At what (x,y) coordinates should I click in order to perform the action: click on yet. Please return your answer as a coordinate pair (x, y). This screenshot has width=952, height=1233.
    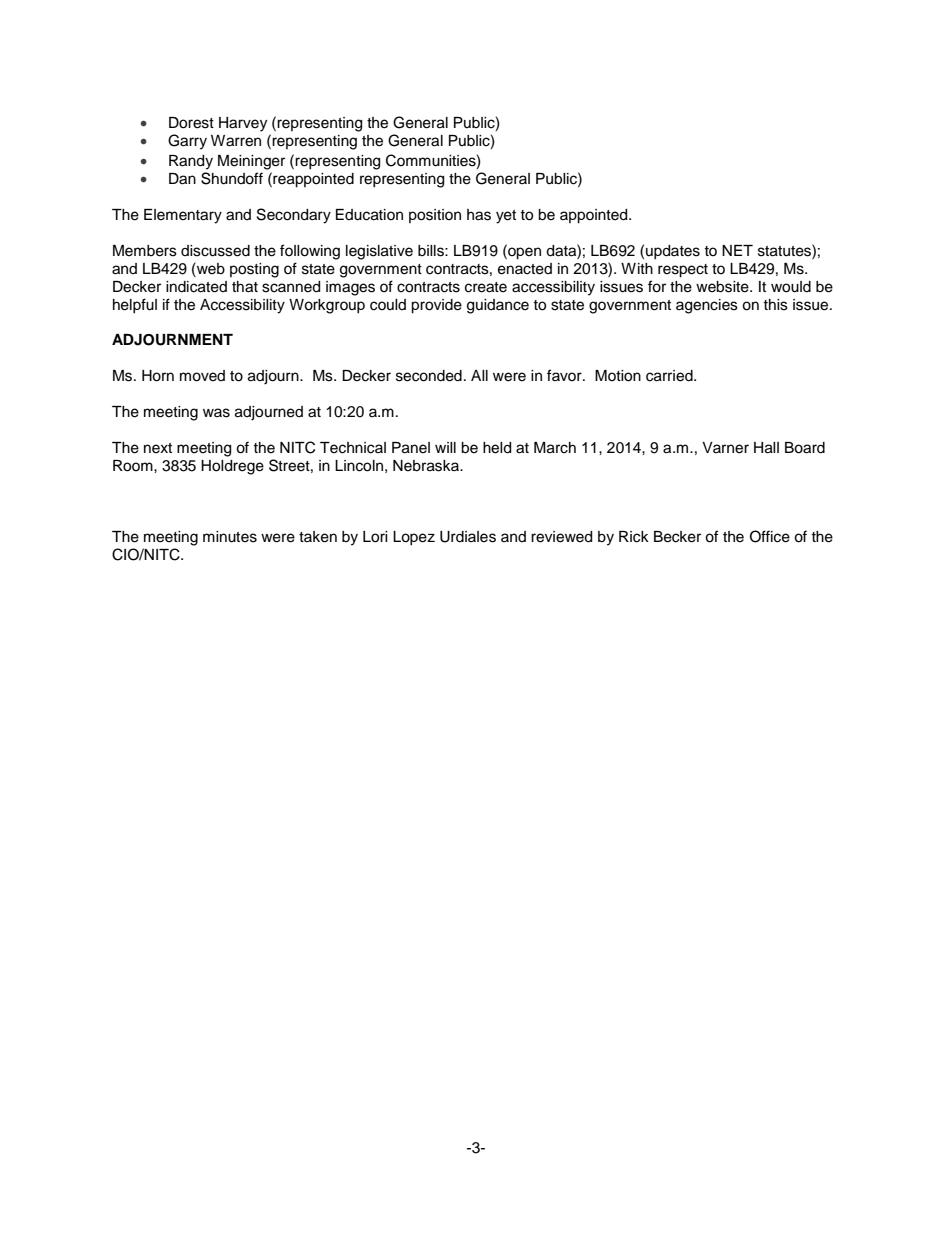
    Looking at the image, I should click on (506, 217).
